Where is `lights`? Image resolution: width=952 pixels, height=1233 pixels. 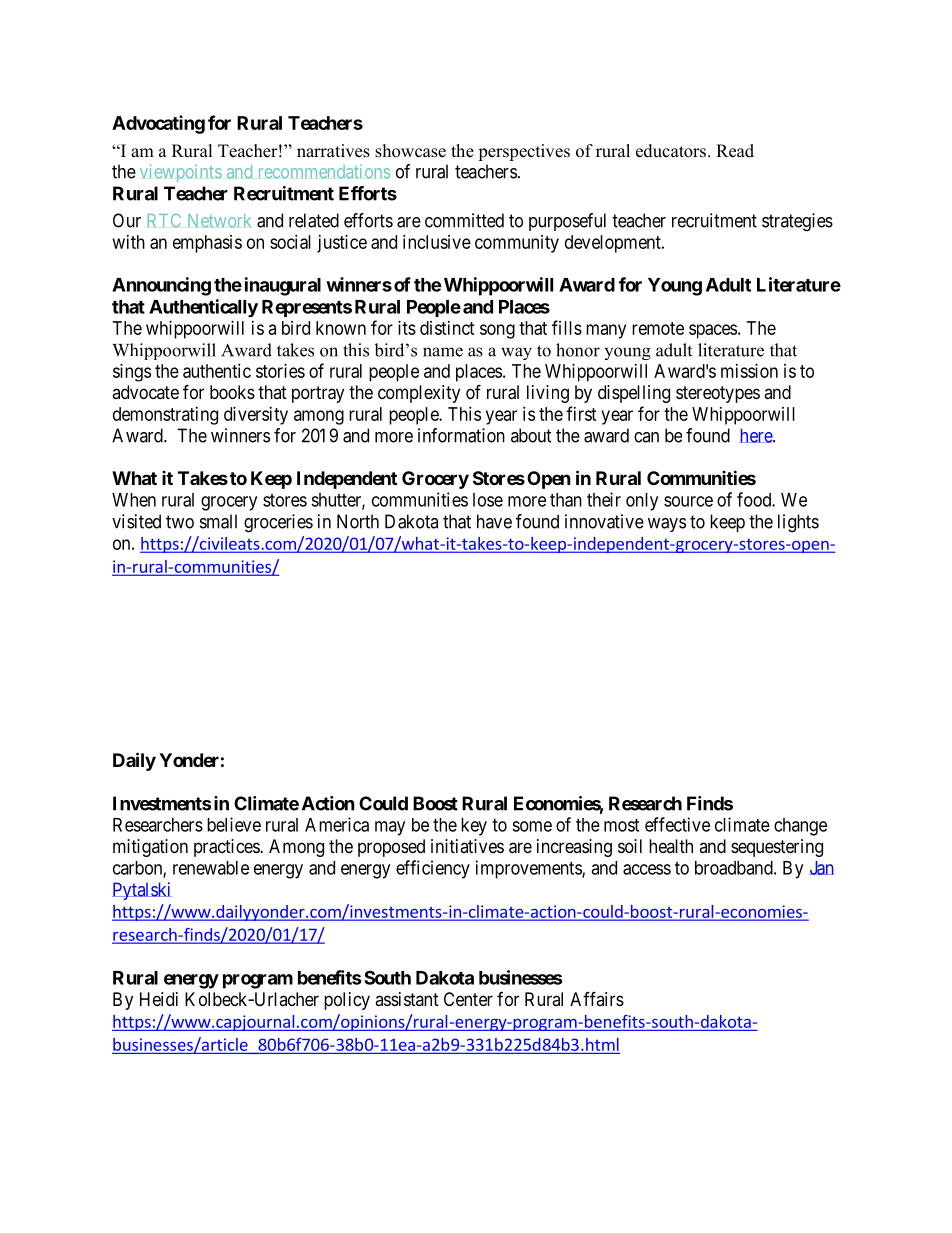 lights is located at coordinates (798, 523).
